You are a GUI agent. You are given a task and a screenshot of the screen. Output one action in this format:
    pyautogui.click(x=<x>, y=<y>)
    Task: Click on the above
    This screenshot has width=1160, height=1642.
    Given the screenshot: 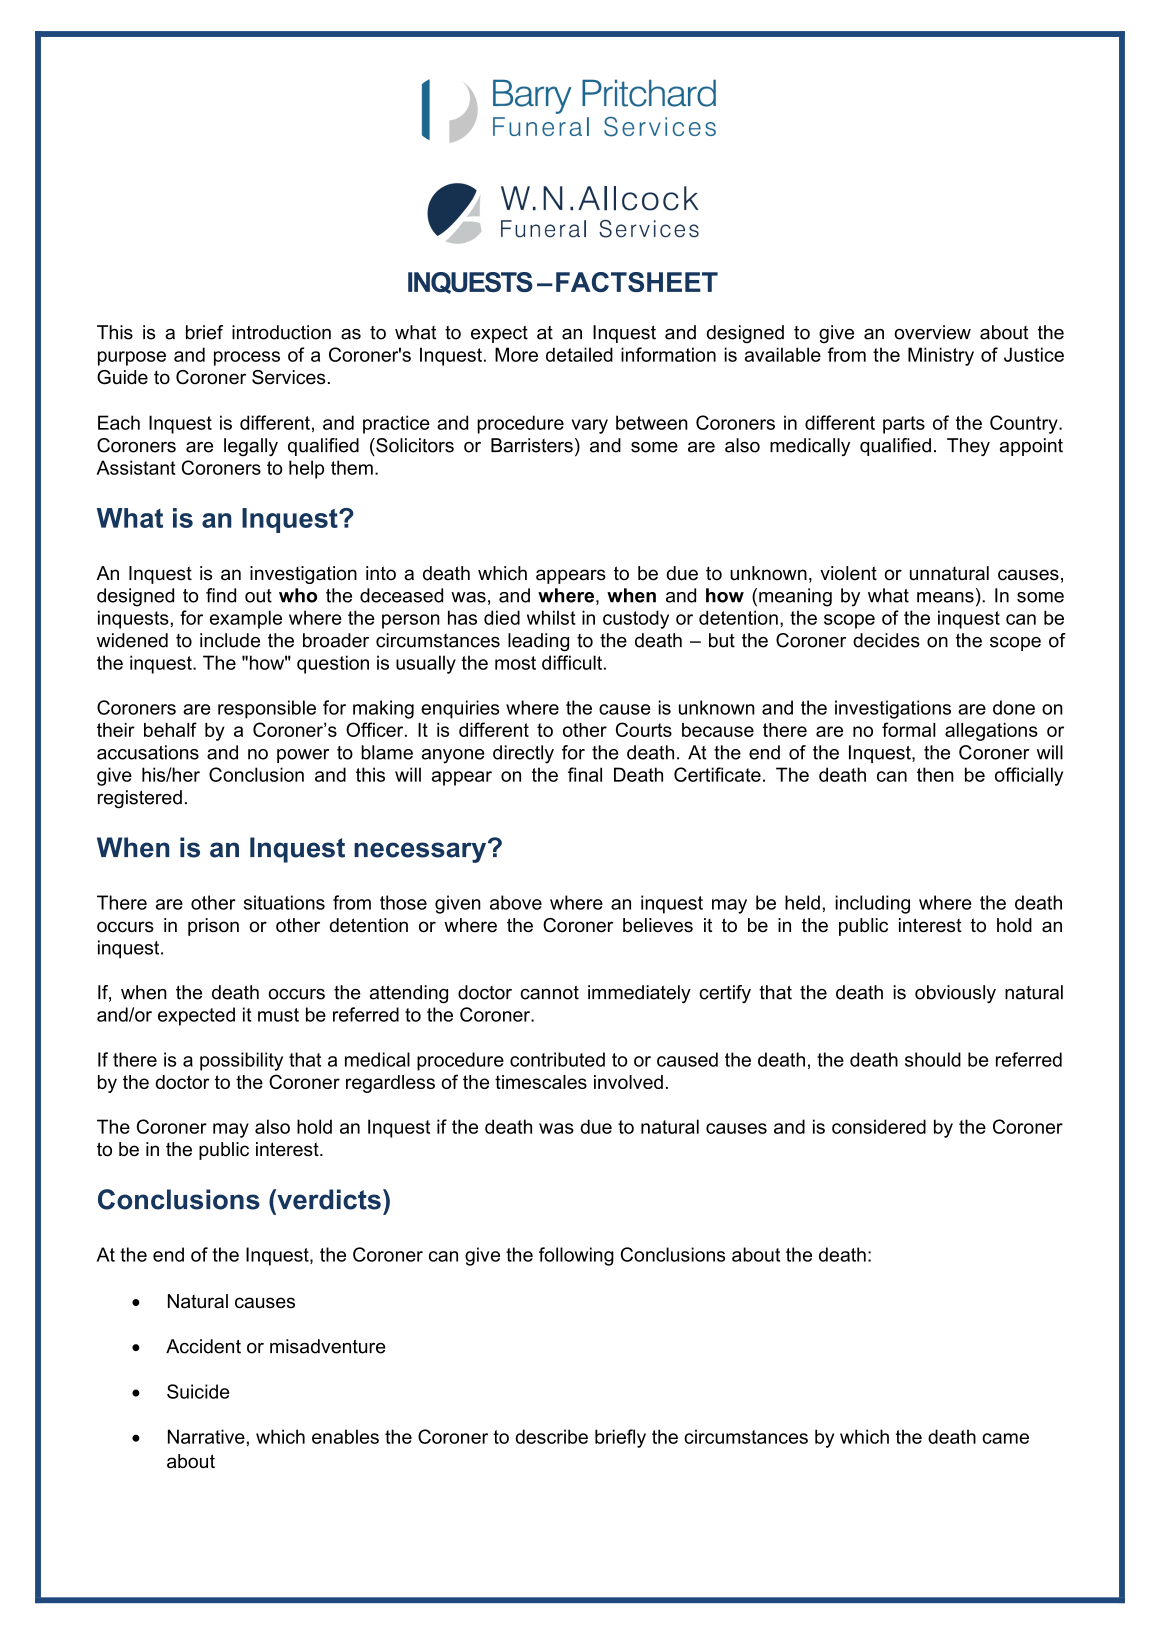 What is the action you would take?
    pyautogui.click(x=516, y=902)
